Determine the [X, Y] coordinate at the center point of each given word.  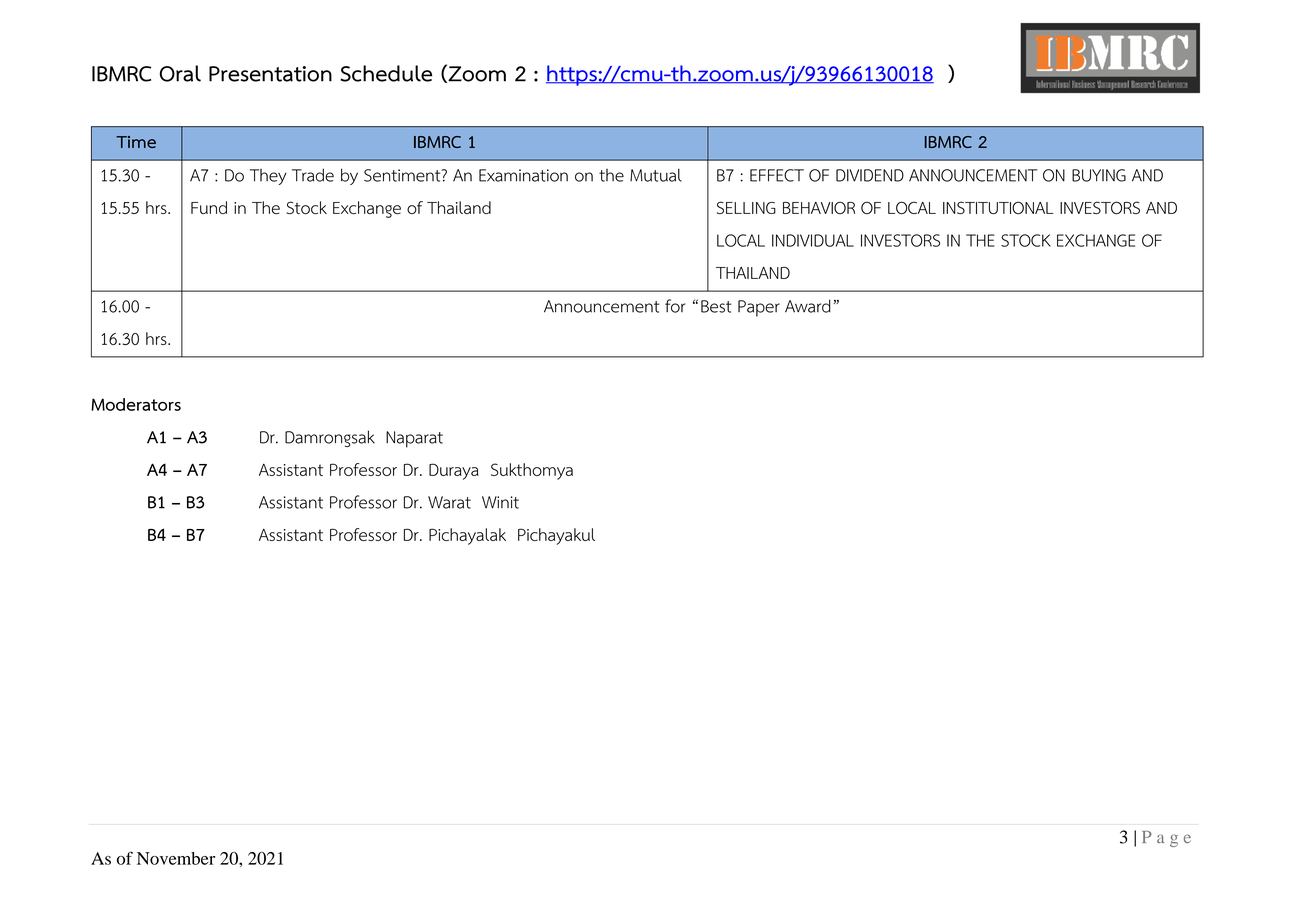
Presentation [270, 74]
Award [808, 306]
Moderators [136, 404]
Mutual [656, 175]
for [675, 306]
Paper [759, 308]
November [176, 858]
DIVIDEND [870, 175]
